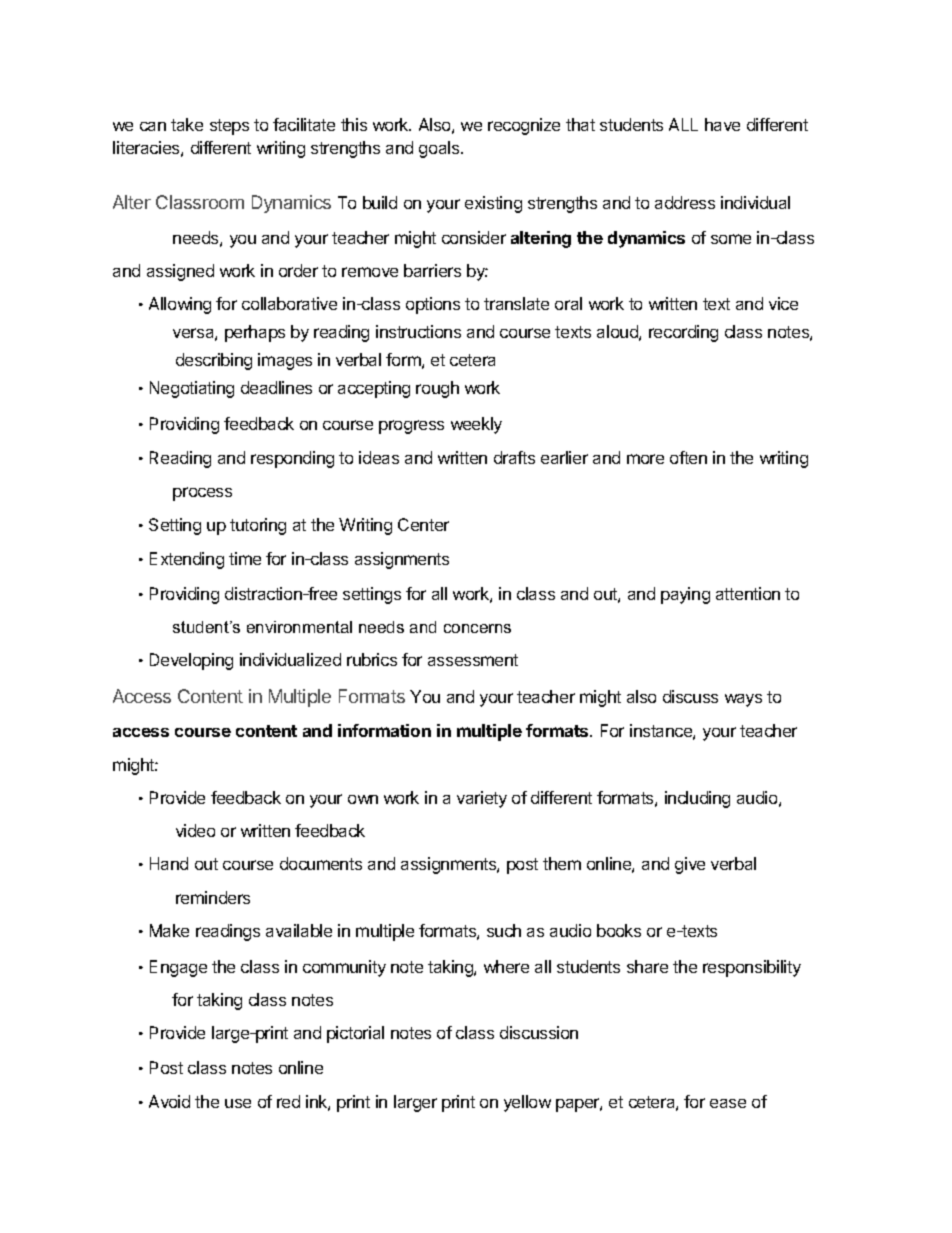 The image size is (952, 1233). Describe the element at coordinates (440, 149) in the screenshot. I see `goals` at that location.
